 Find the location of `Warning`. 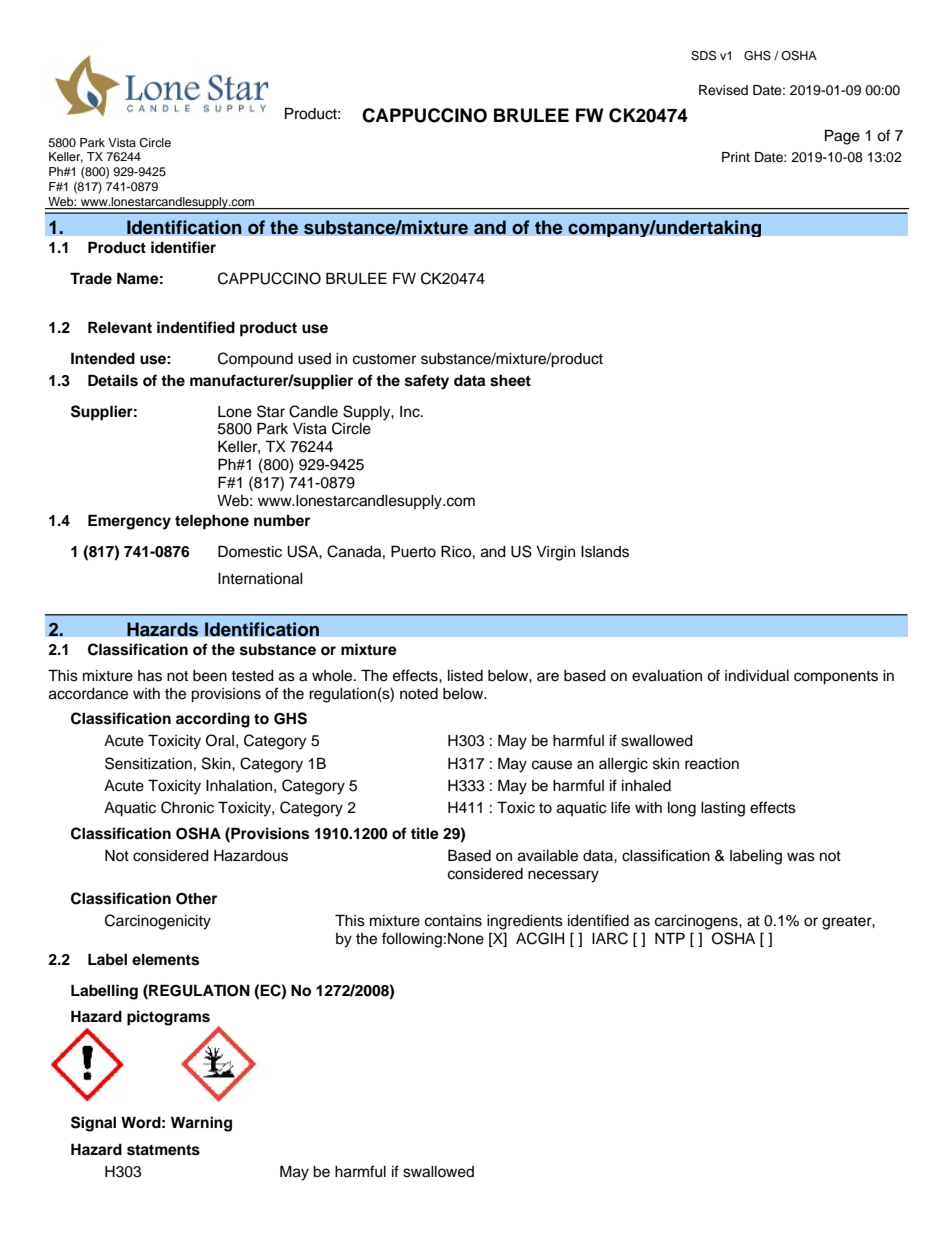

Warning is located at coordinates (201, 1124).
